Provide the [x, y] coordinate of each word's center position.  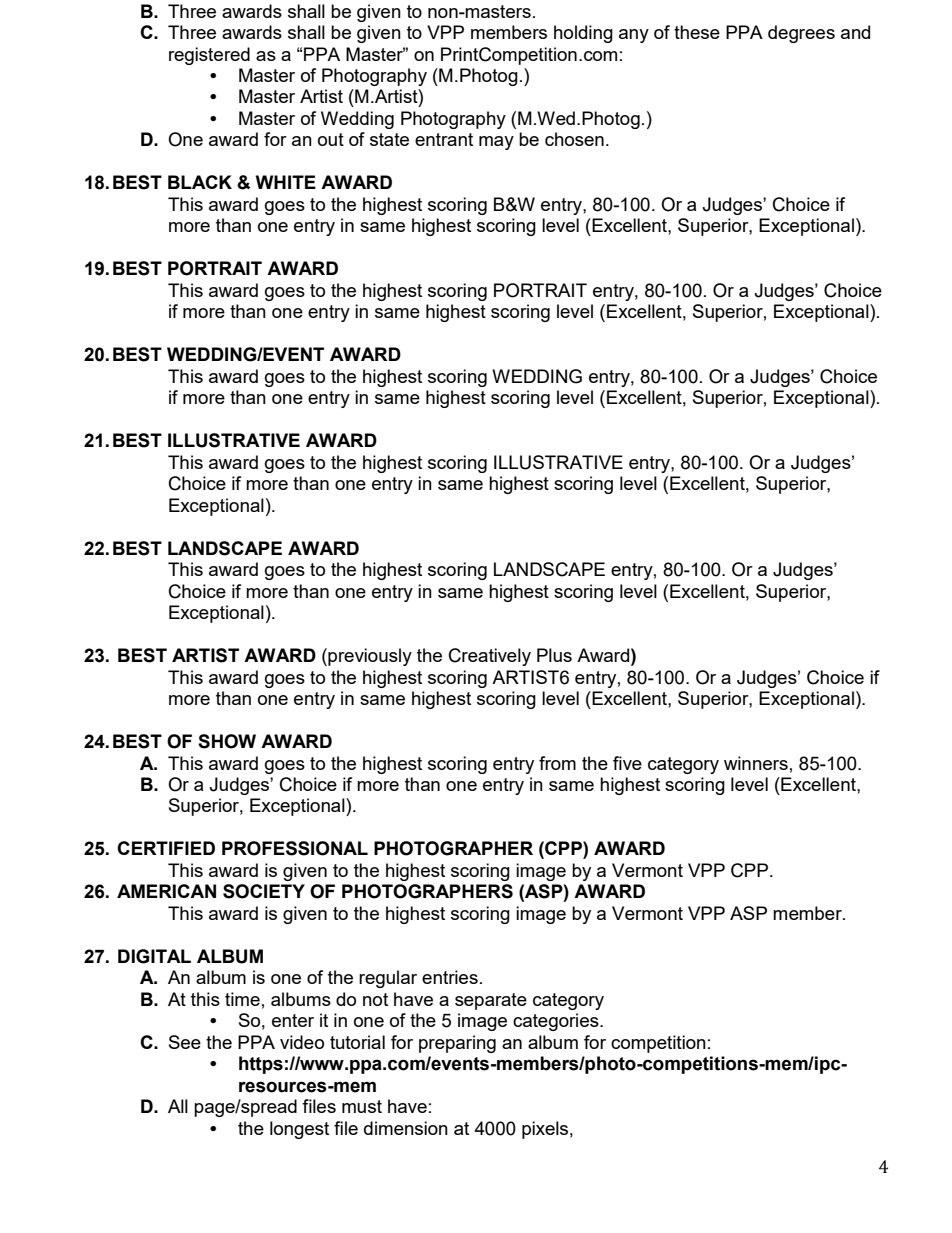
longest [299, 1130]
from [557, 763]
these [697, 32]
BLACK [200, 182]
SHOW [227, 741]
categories [557, 1022]
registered [209, 56]
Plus [554, 655]
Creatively [490, 657]
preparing [457, 1044]
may [496, 143]
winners [756, 763]
